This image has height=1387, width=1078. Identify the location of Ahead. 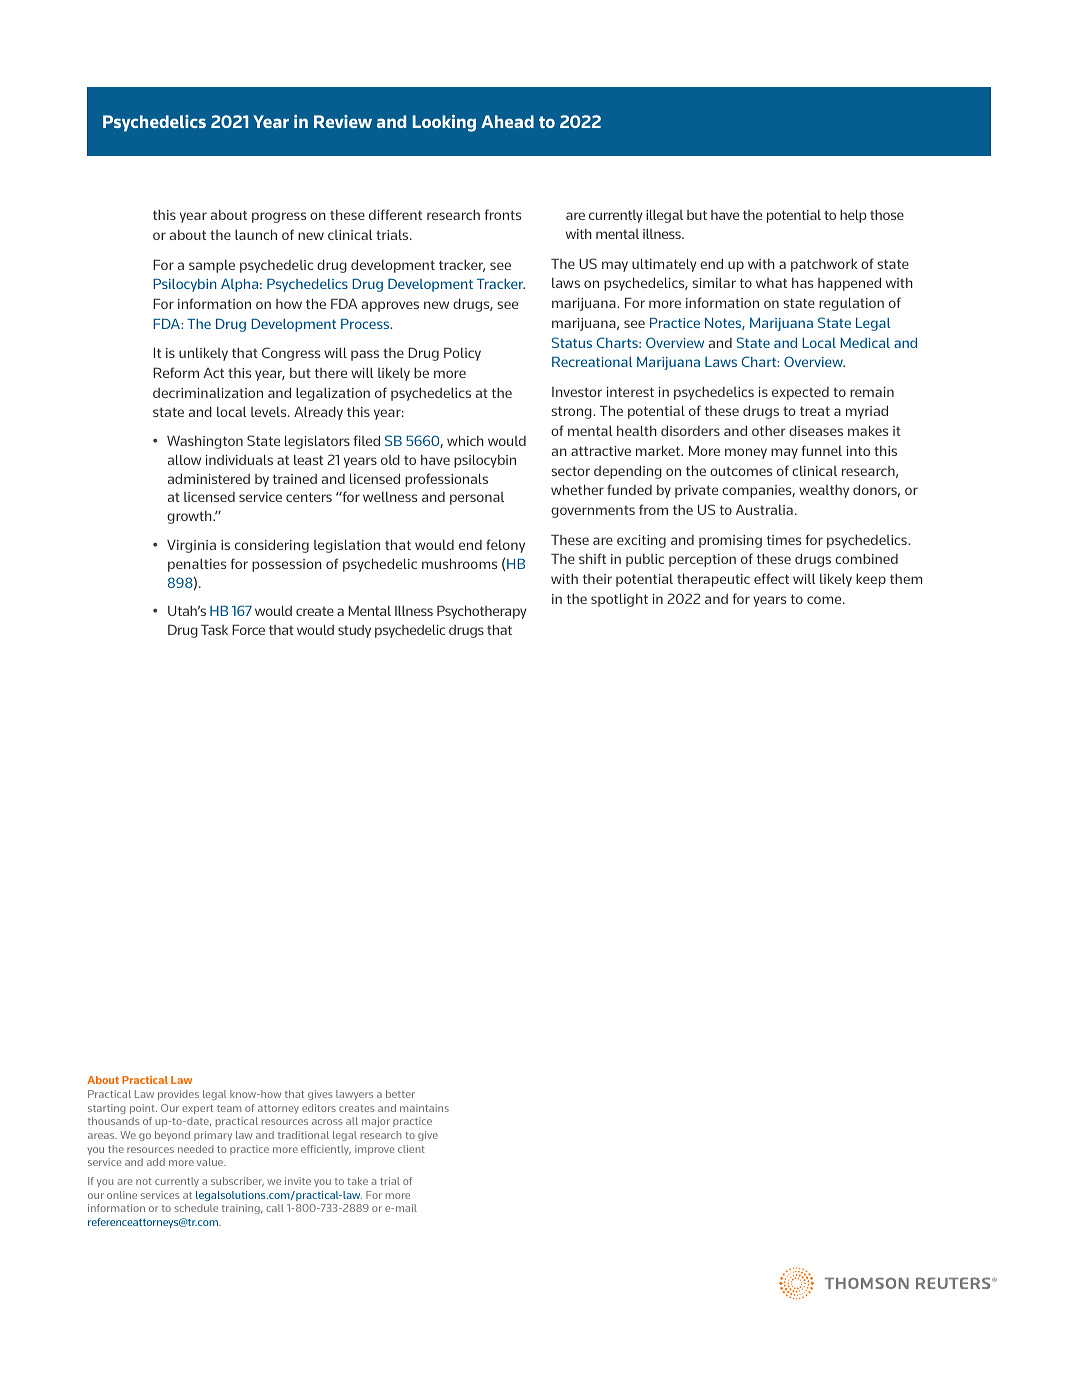
(507, 121).
